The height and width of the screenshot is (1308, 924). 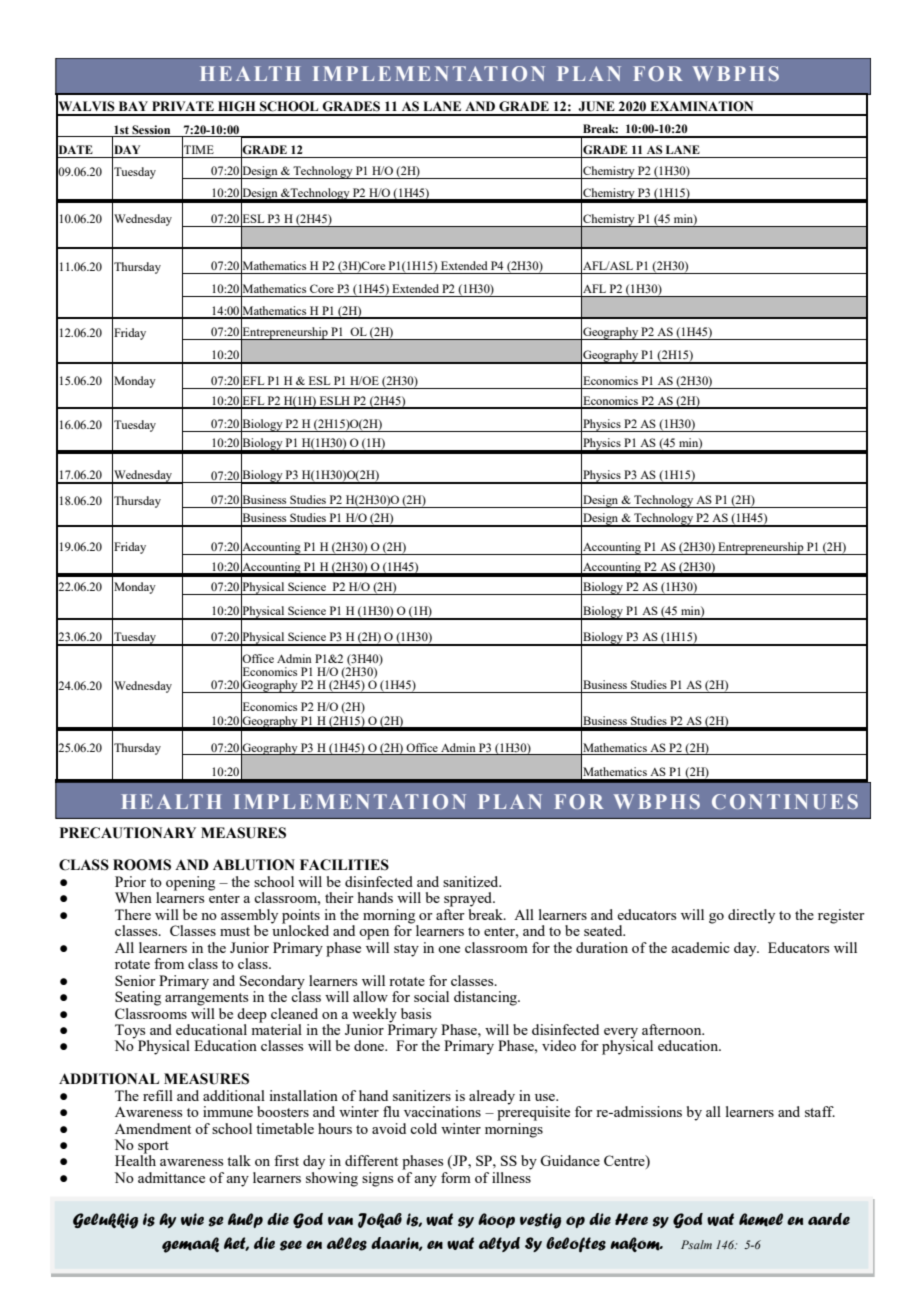 What do you see at coordinates (472, 881) in the screenshot?
I see `sanitized` at bounding box center [472, 881].
